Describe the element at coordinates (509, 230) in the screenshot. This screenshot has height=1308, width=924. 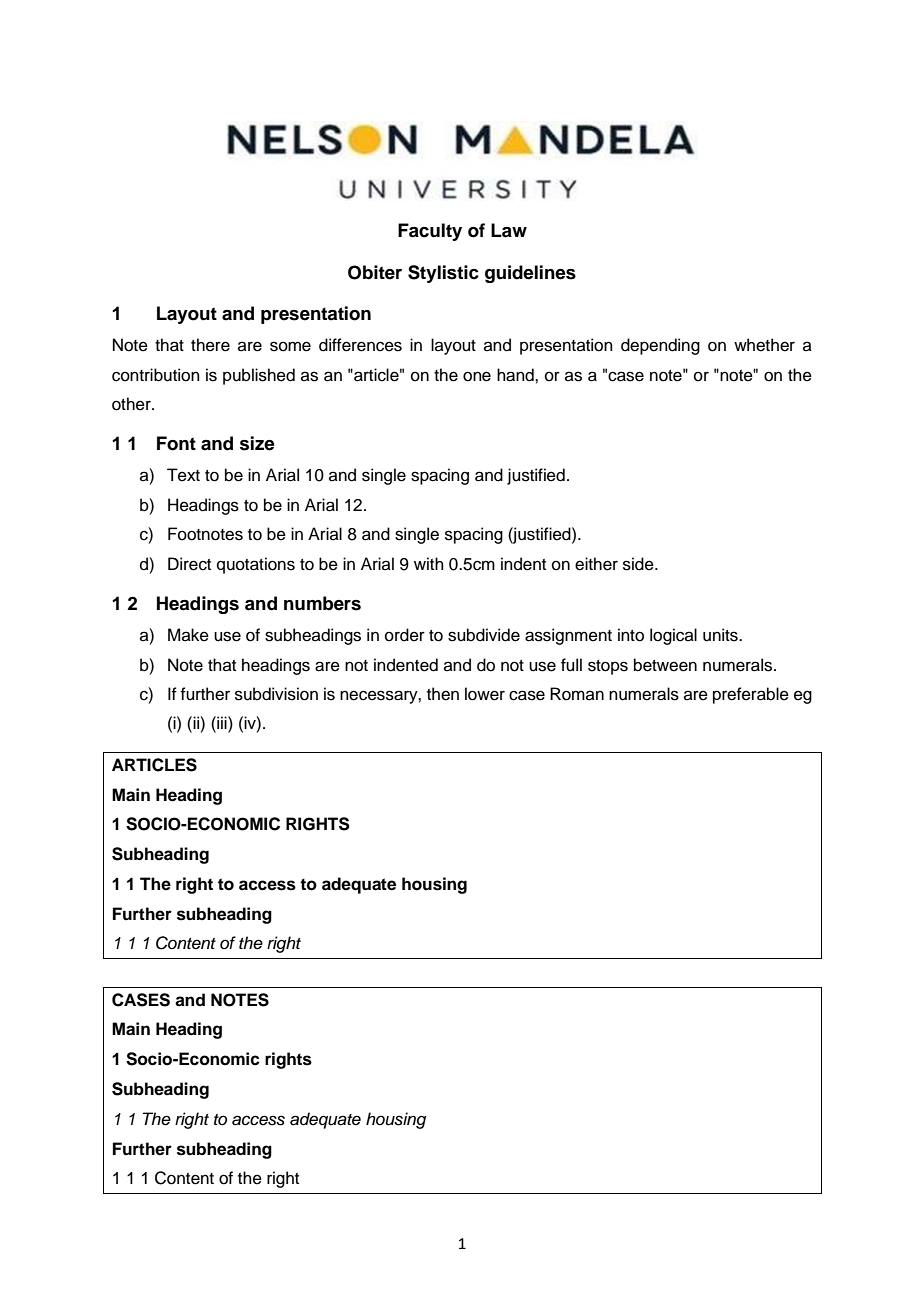
I see `Law` at that location.
